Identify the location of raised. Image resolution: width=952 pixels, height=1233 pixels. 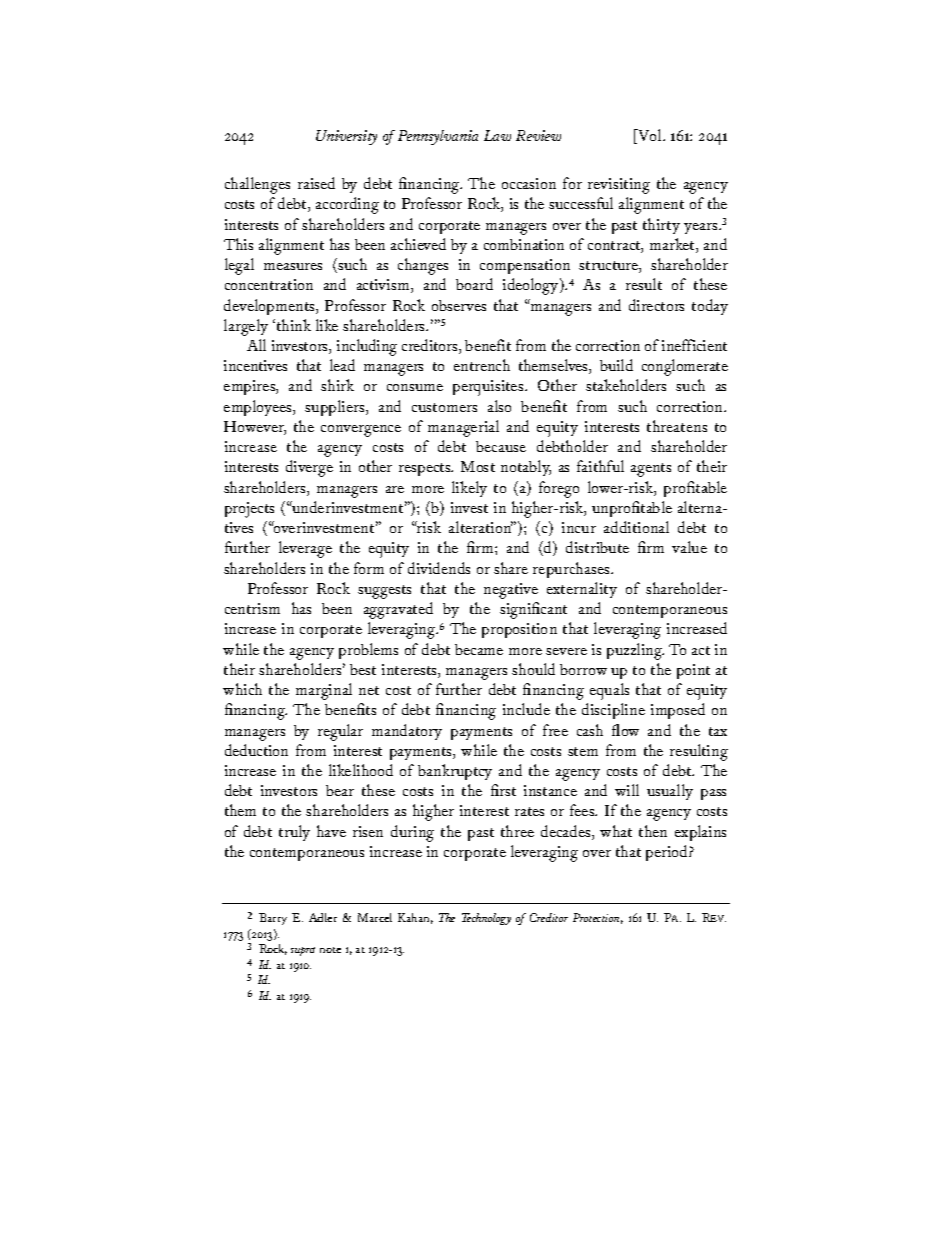
(316, 183).
